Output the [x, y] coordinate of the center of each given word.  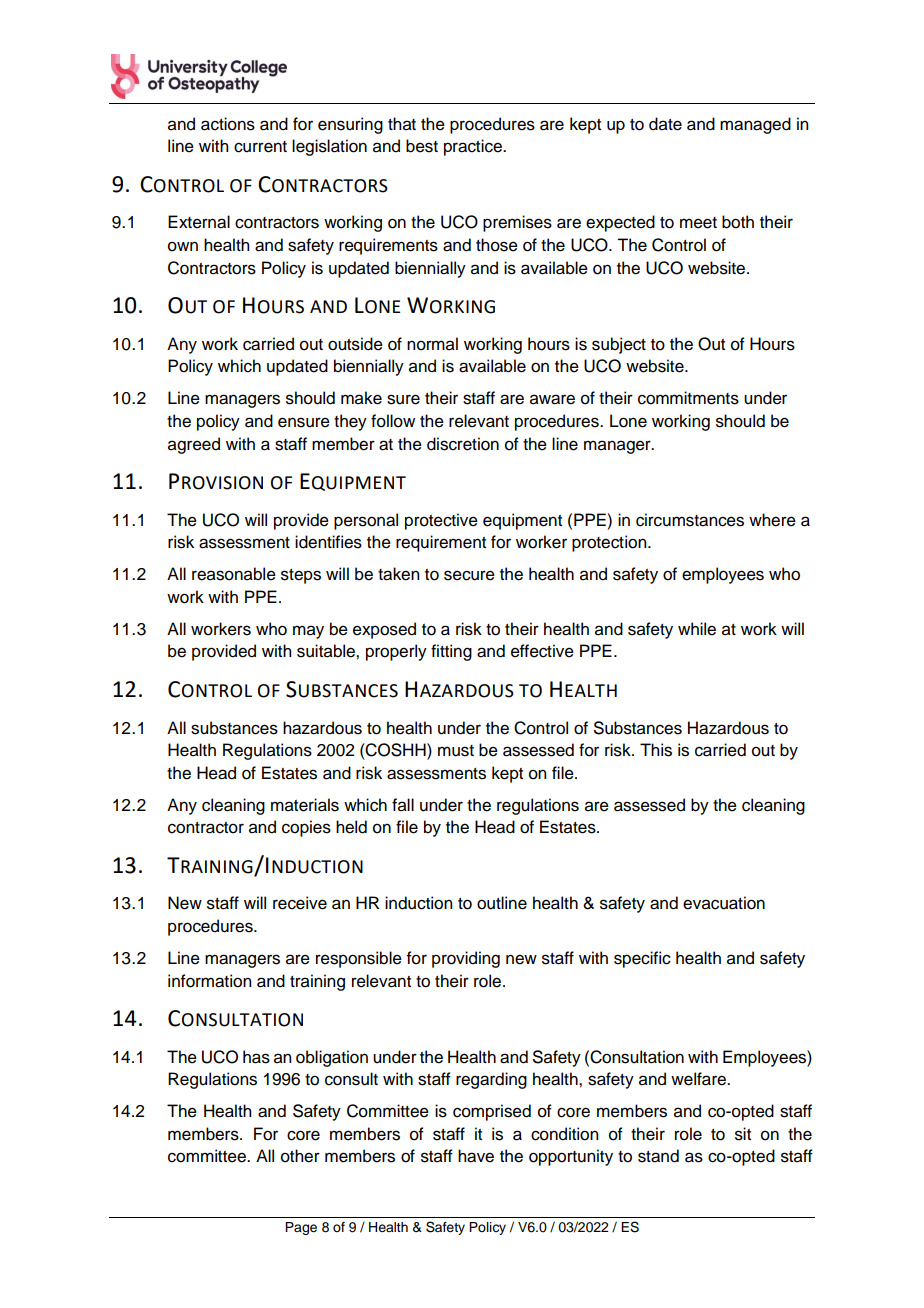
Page [301, 1228]
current [260, 147]
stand [658, 1156]
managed [755, 125]
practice [474, 147]
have [476, 1156]
